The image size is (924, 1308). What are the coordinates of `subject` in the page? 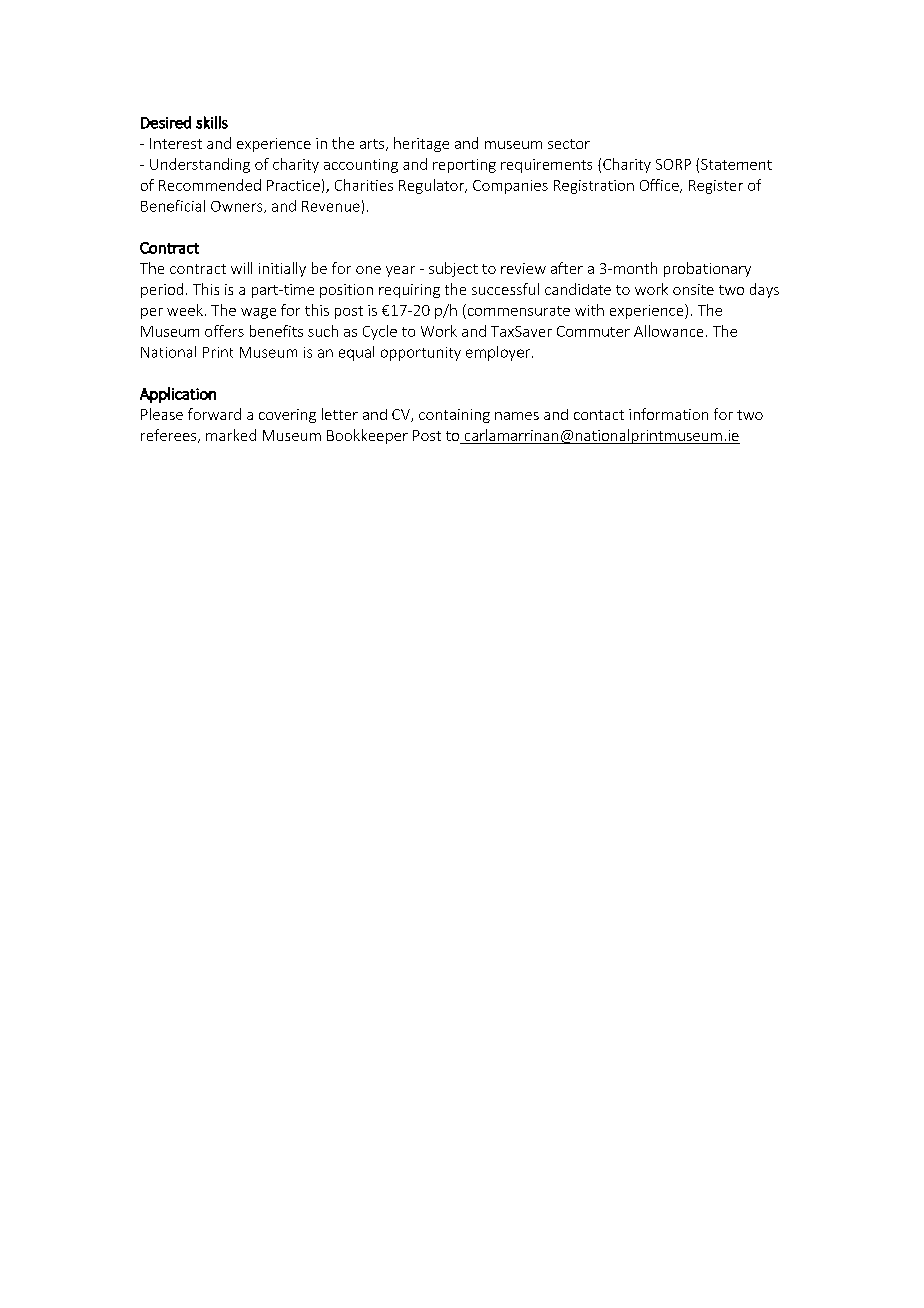 It's located at (453, 269).
